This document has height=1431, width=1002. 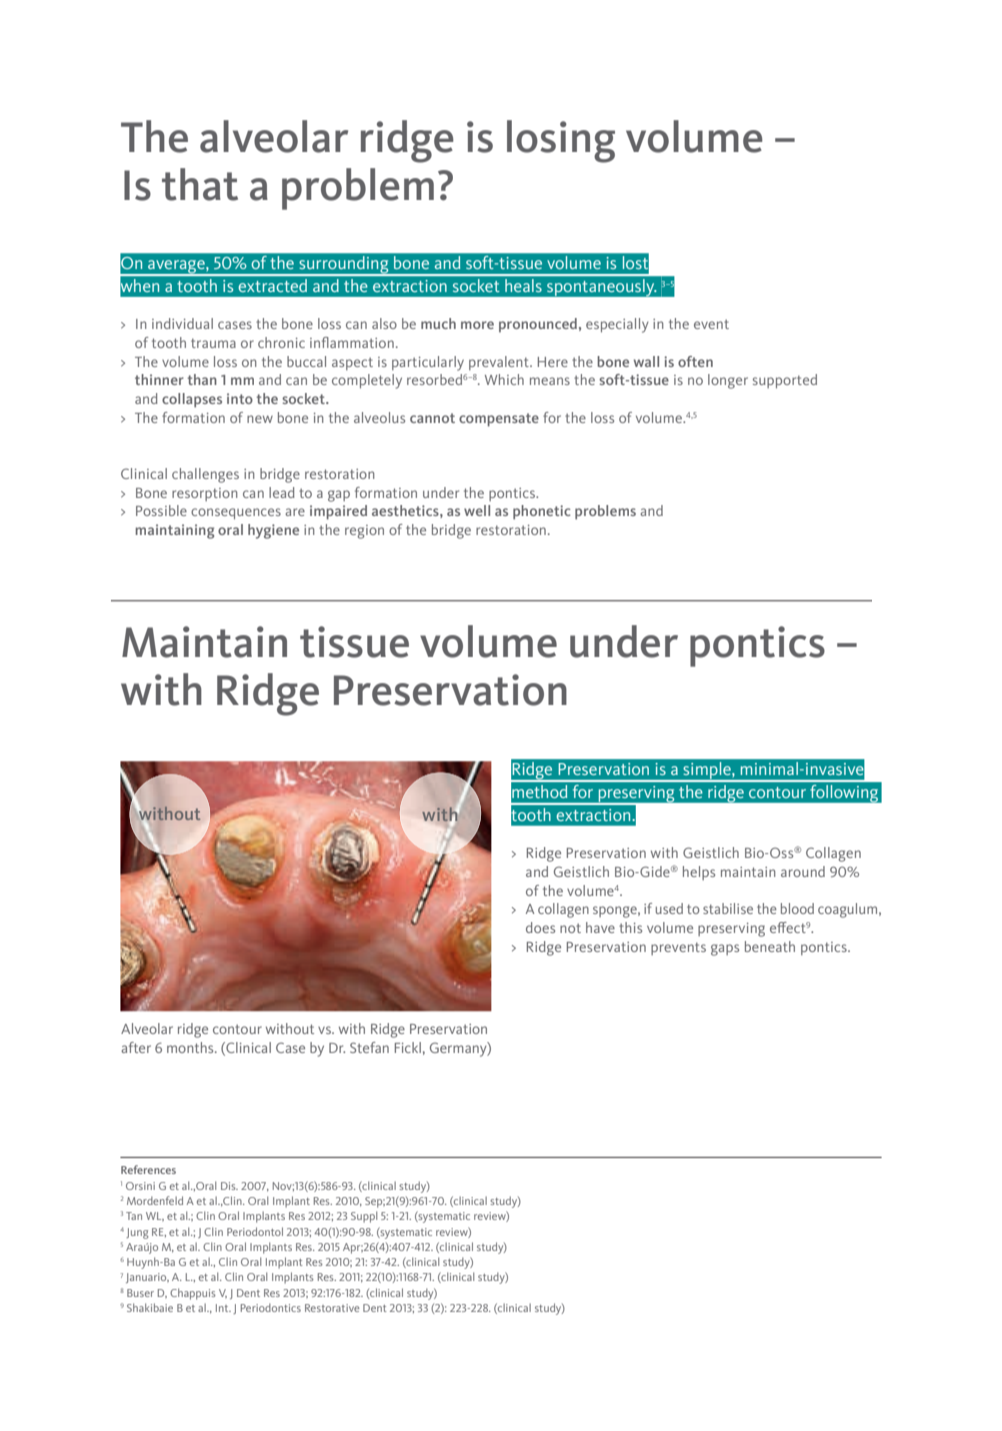 I want to click on Suppl, so click(x=364, y=1217).
